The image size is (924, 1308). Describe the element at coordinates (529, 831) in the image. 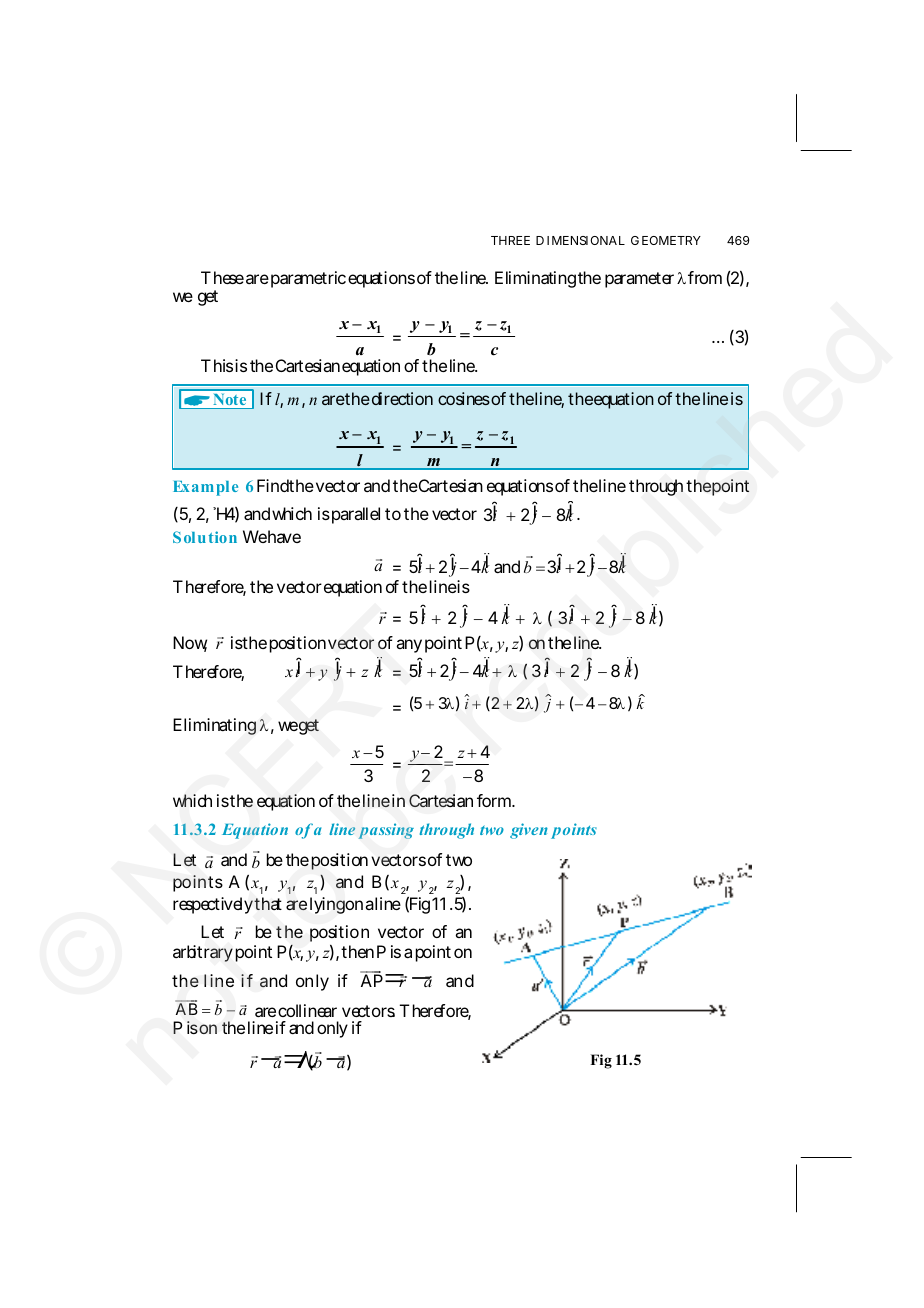

I see `given` at that location.
